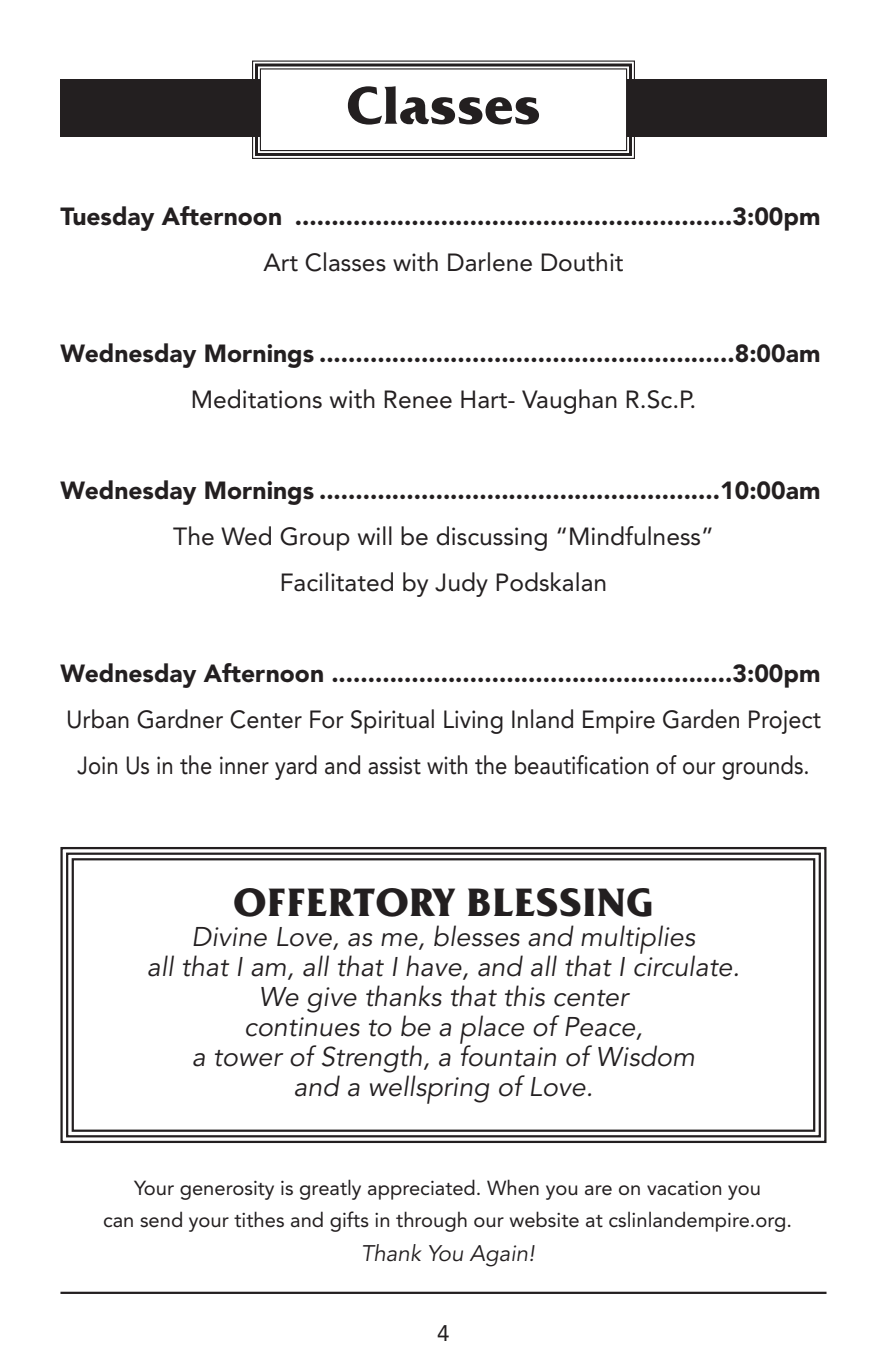 Image resolution: width=887 pixels, height=1372 pixels. I want to click on Darlene, so click(490, 262).
